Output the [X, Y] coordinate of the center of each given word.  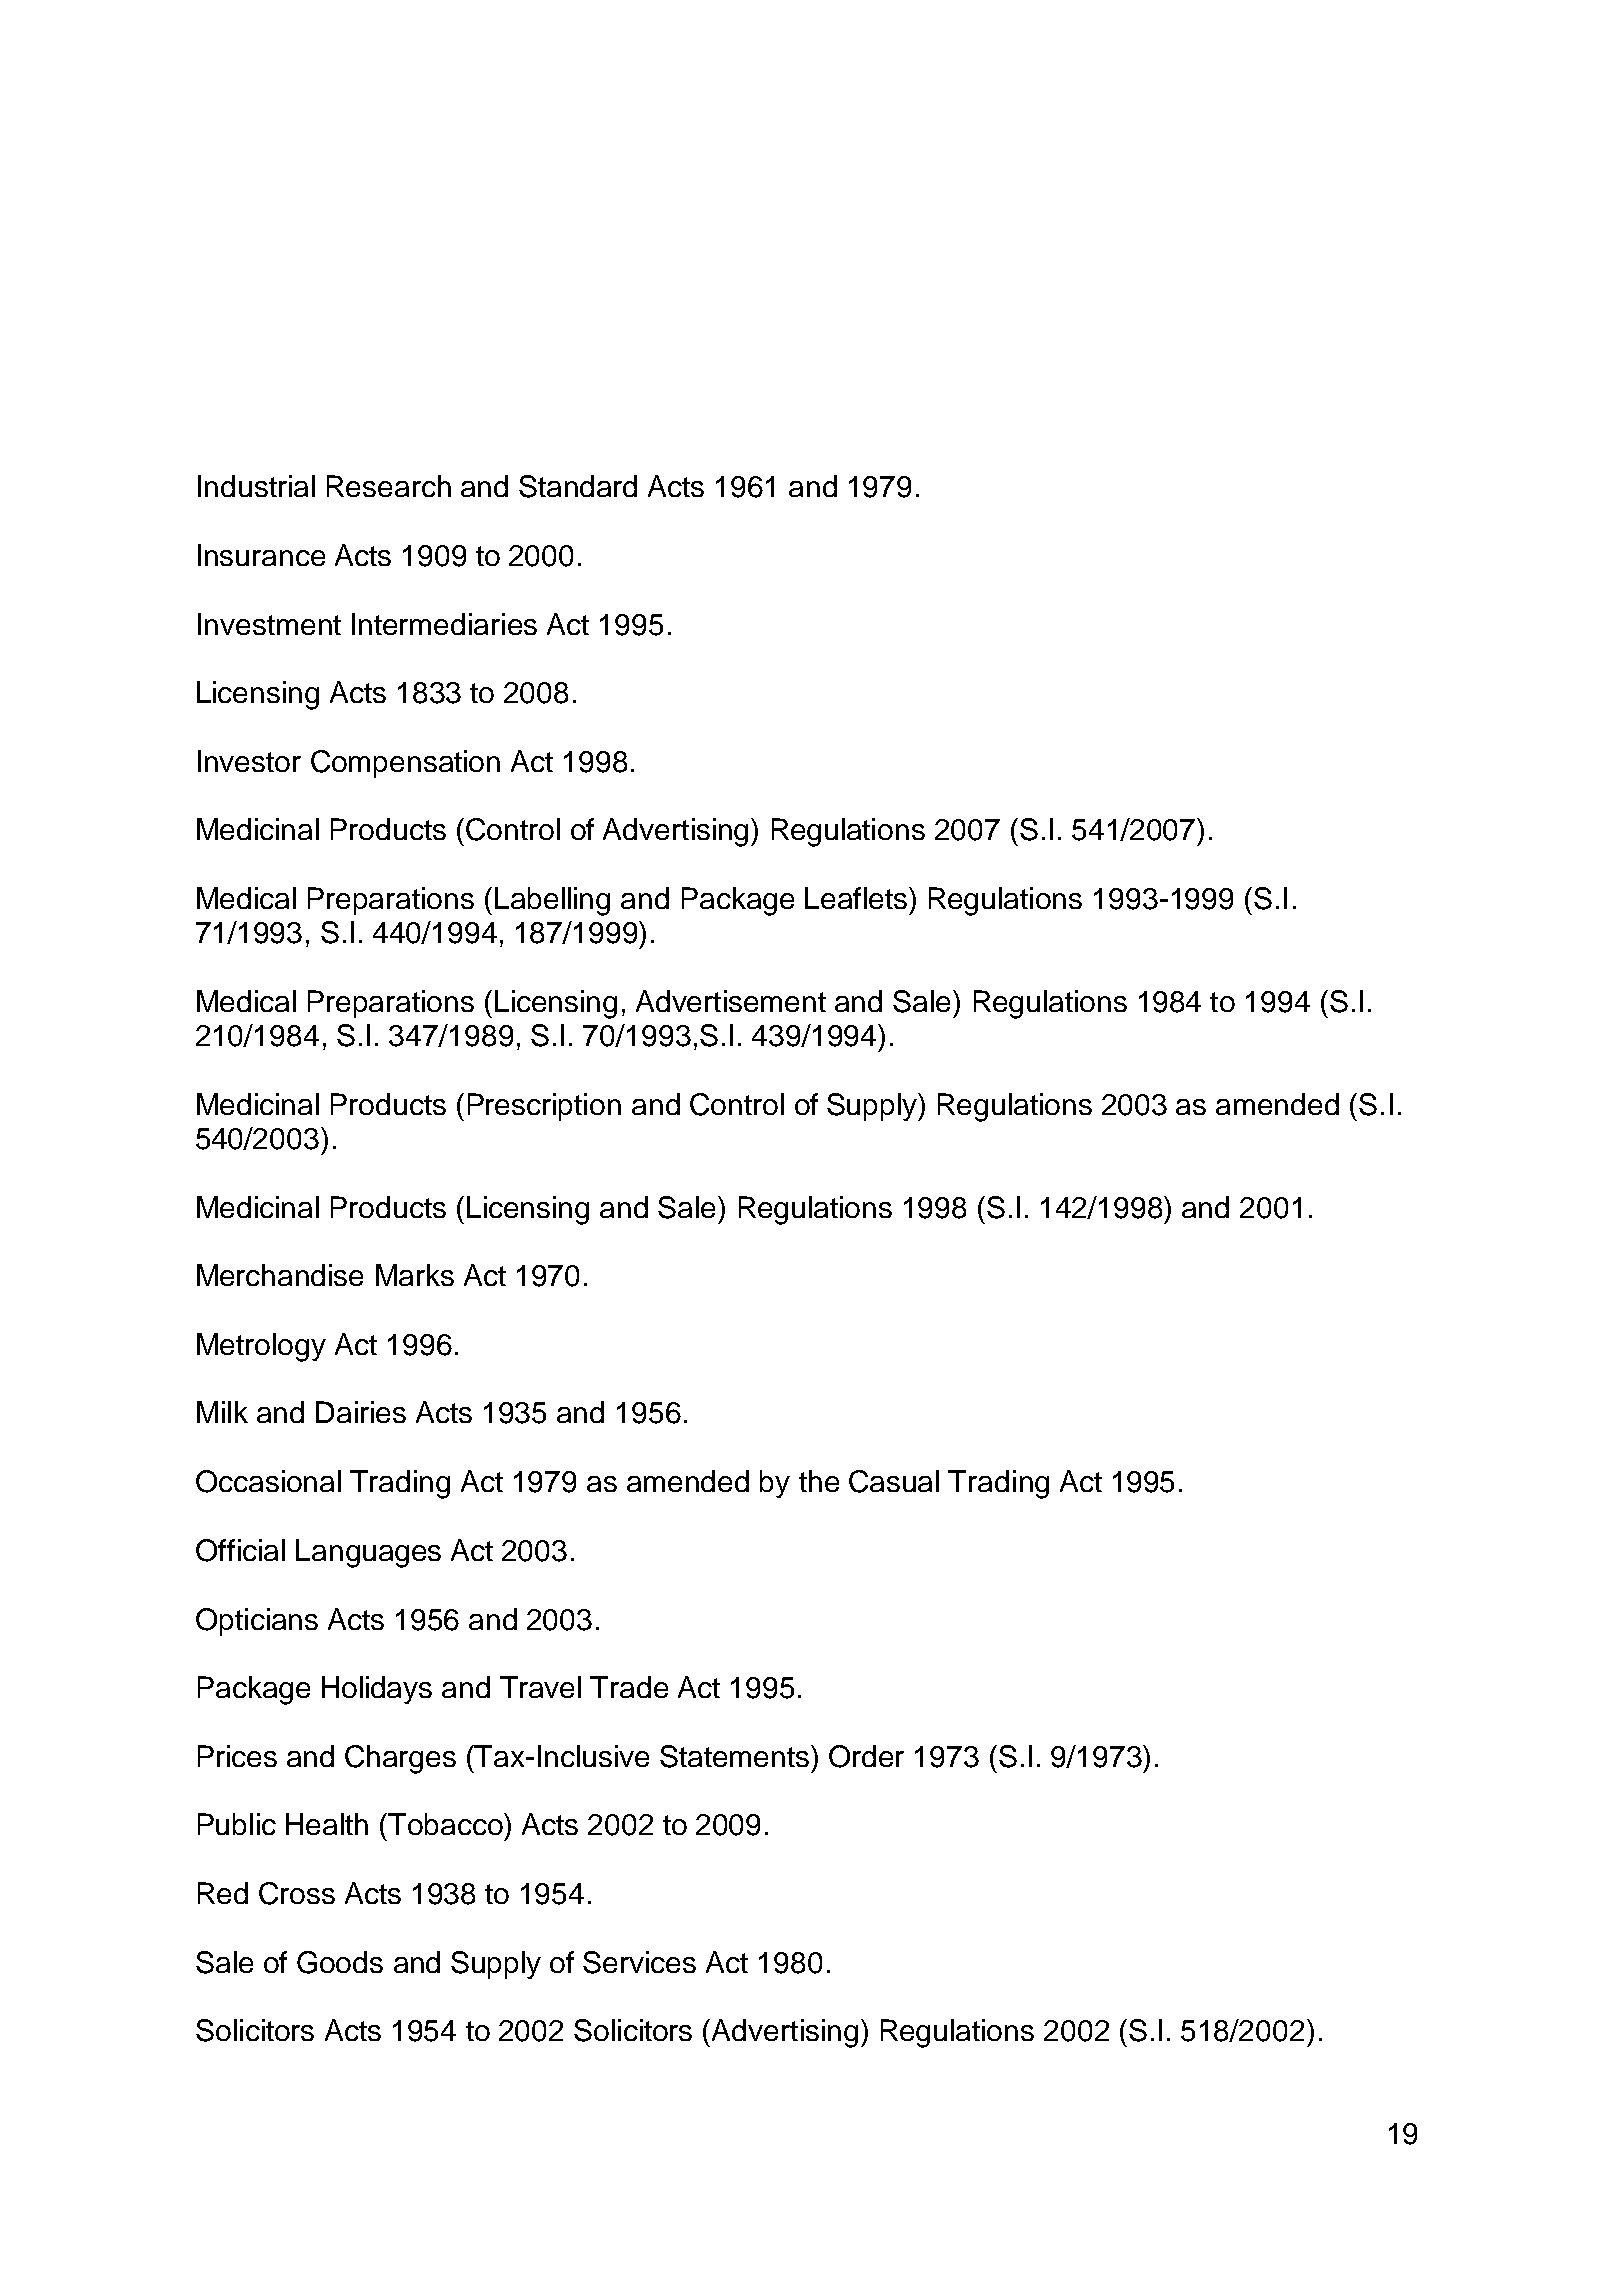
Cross [297, 1893]
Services [639, 1962]
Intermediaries [444, 624]
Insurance [261, 555]
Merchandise [280, 1275]
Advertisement [731, 1001]
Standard [578, 486]
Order [866, 1756]
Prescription [544, 1107]
